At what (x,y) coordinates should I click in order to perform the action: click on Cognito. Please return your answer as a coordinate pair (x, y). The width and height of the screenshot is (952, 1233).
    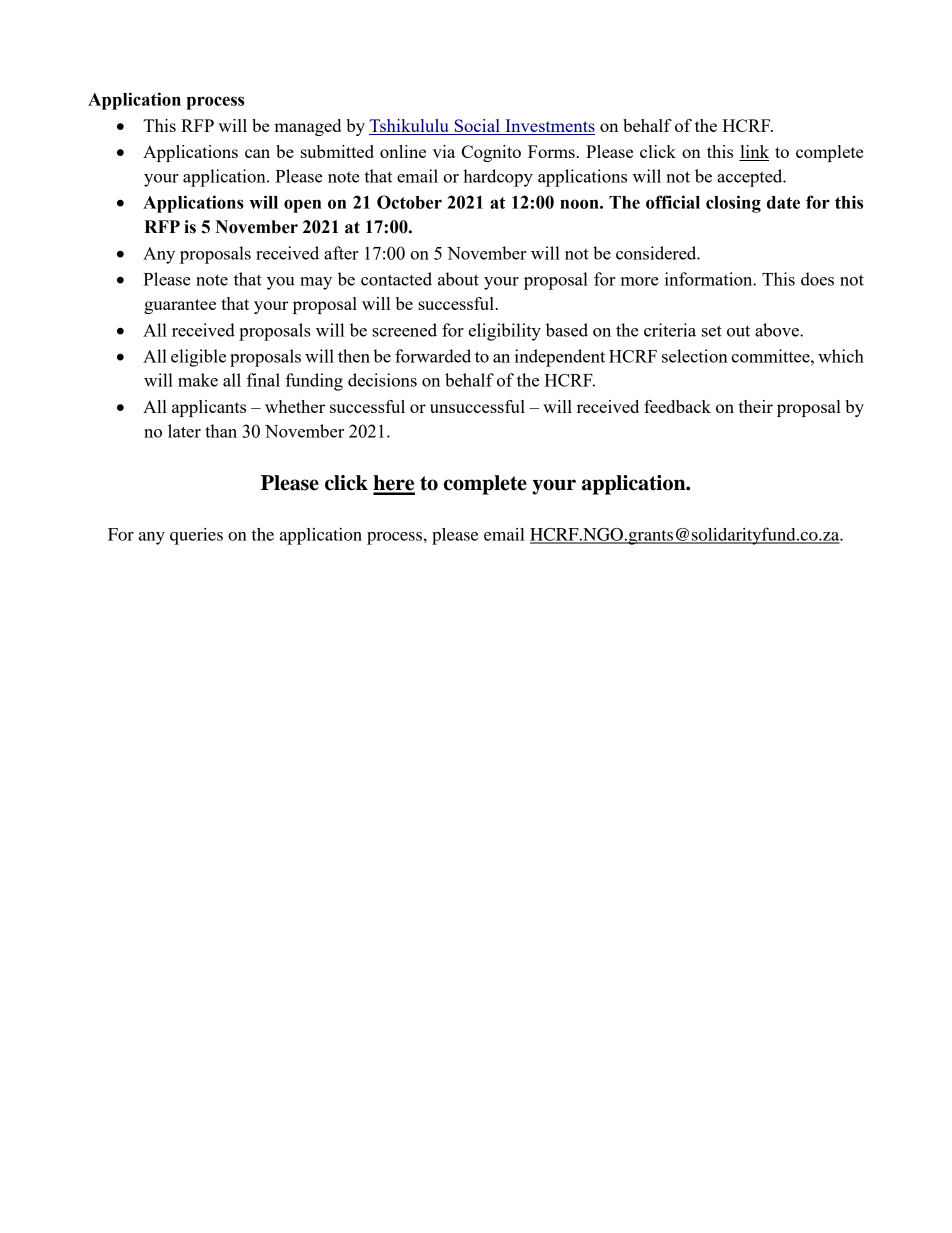
    Looking at the image, I should click on (491, 153).
